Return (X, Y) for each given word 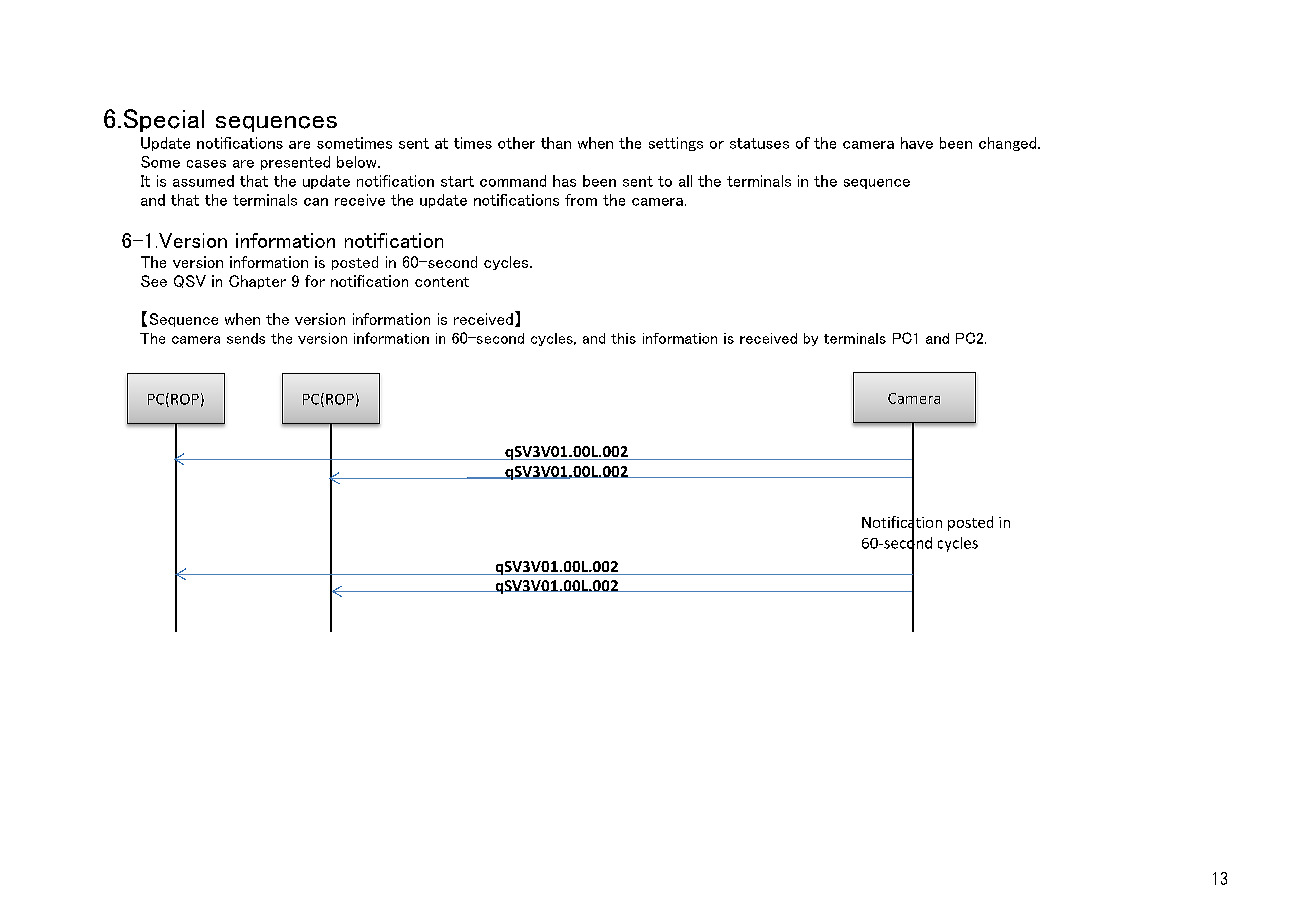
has (564, 181)
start (457, 181)
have (917, 143)
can (316, 202)
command (513, 181)
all (685, 181)
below (358, 162)
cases (206, 164)
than (556, 143)
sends (246, 338)
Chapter (257, 282)
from (581, 200)
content (442, 282)
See (154, 281)
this (623, 338)
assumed (203, 181)
